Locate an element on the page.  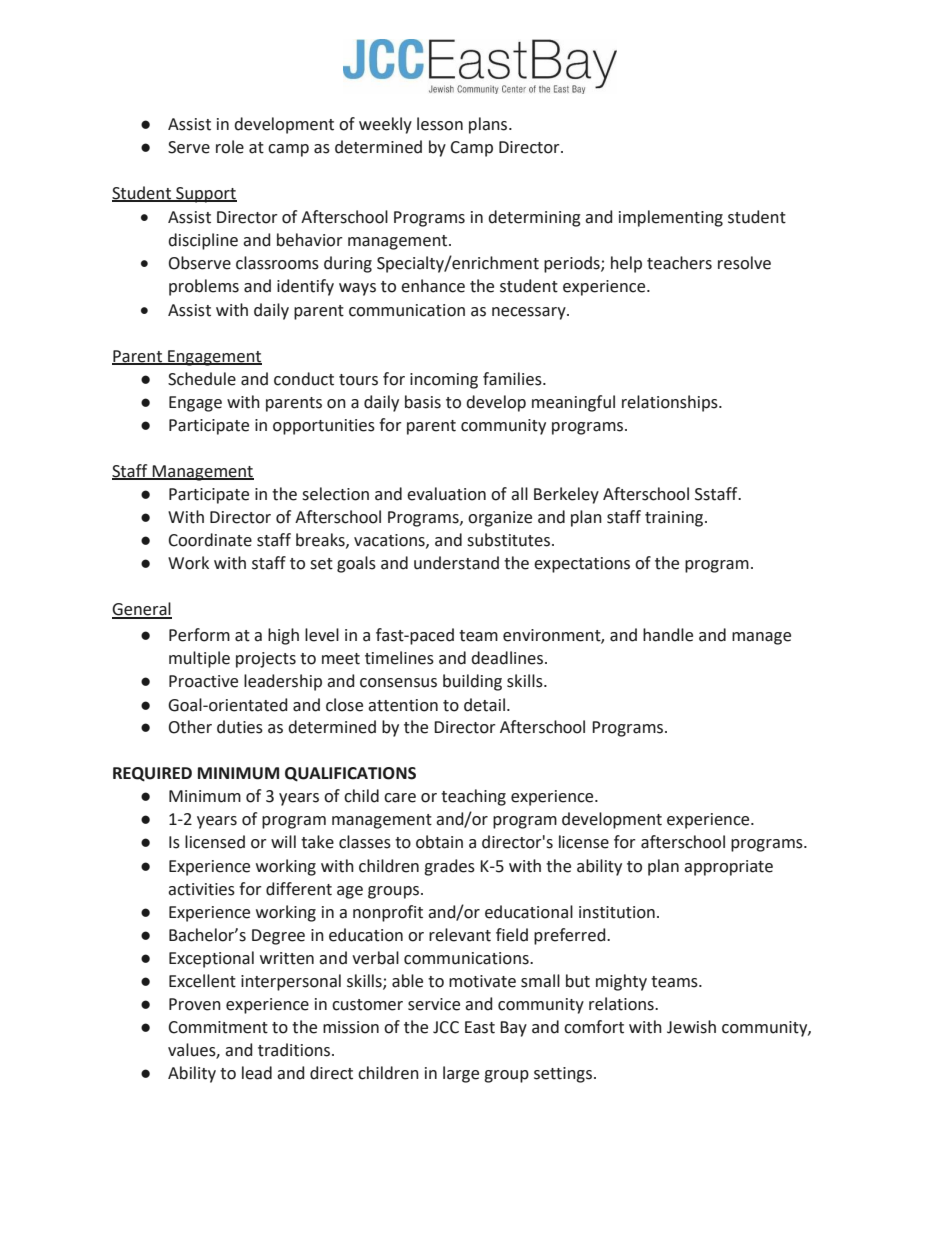
handle is located at coordinates (668, 635).
